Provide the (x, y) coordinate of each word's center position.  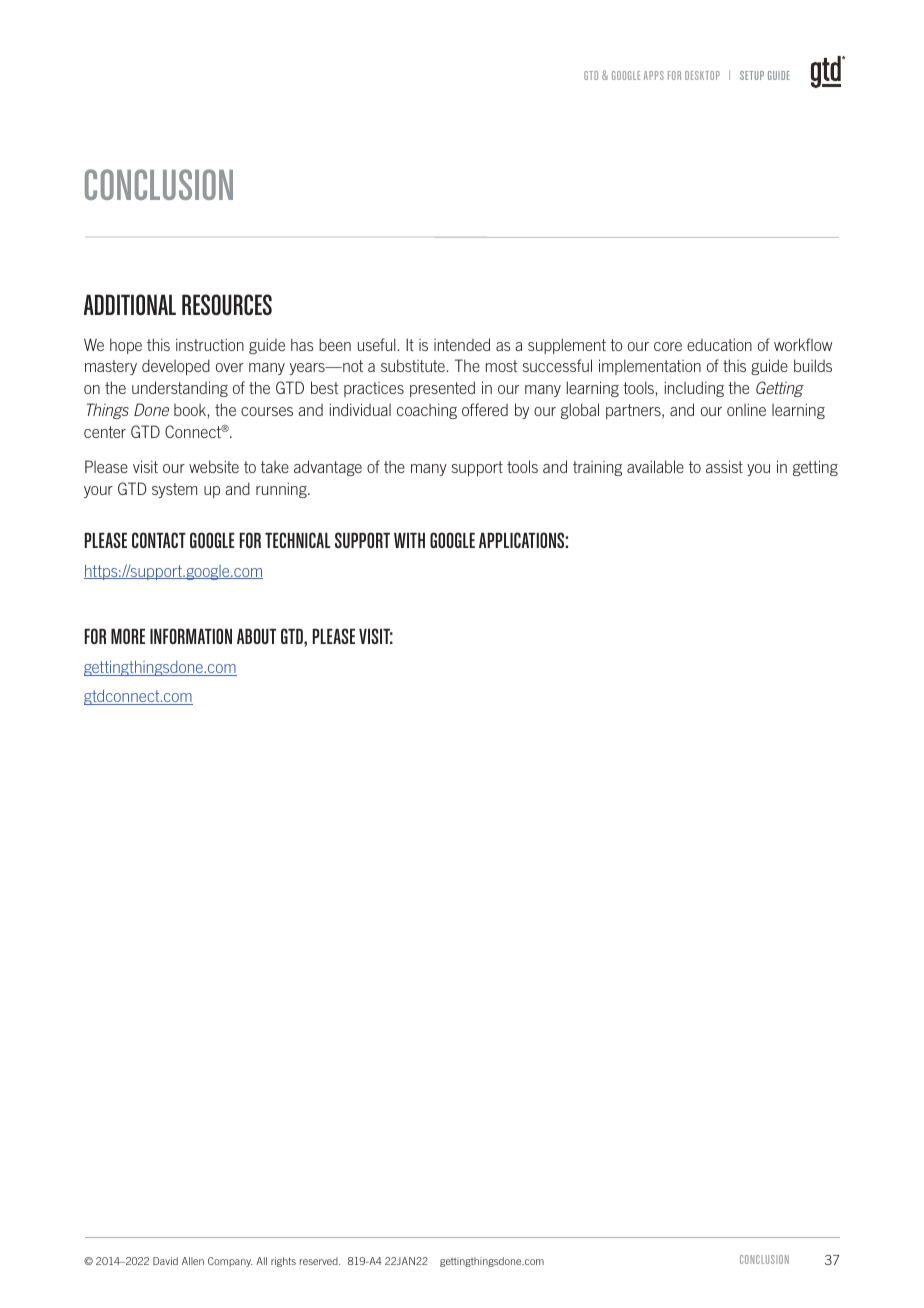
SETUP (752, 75)
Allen (193, 1261)
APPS (654, 75)
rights (283, 1262)
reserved (320, 1261)
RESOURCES (227, 304)
